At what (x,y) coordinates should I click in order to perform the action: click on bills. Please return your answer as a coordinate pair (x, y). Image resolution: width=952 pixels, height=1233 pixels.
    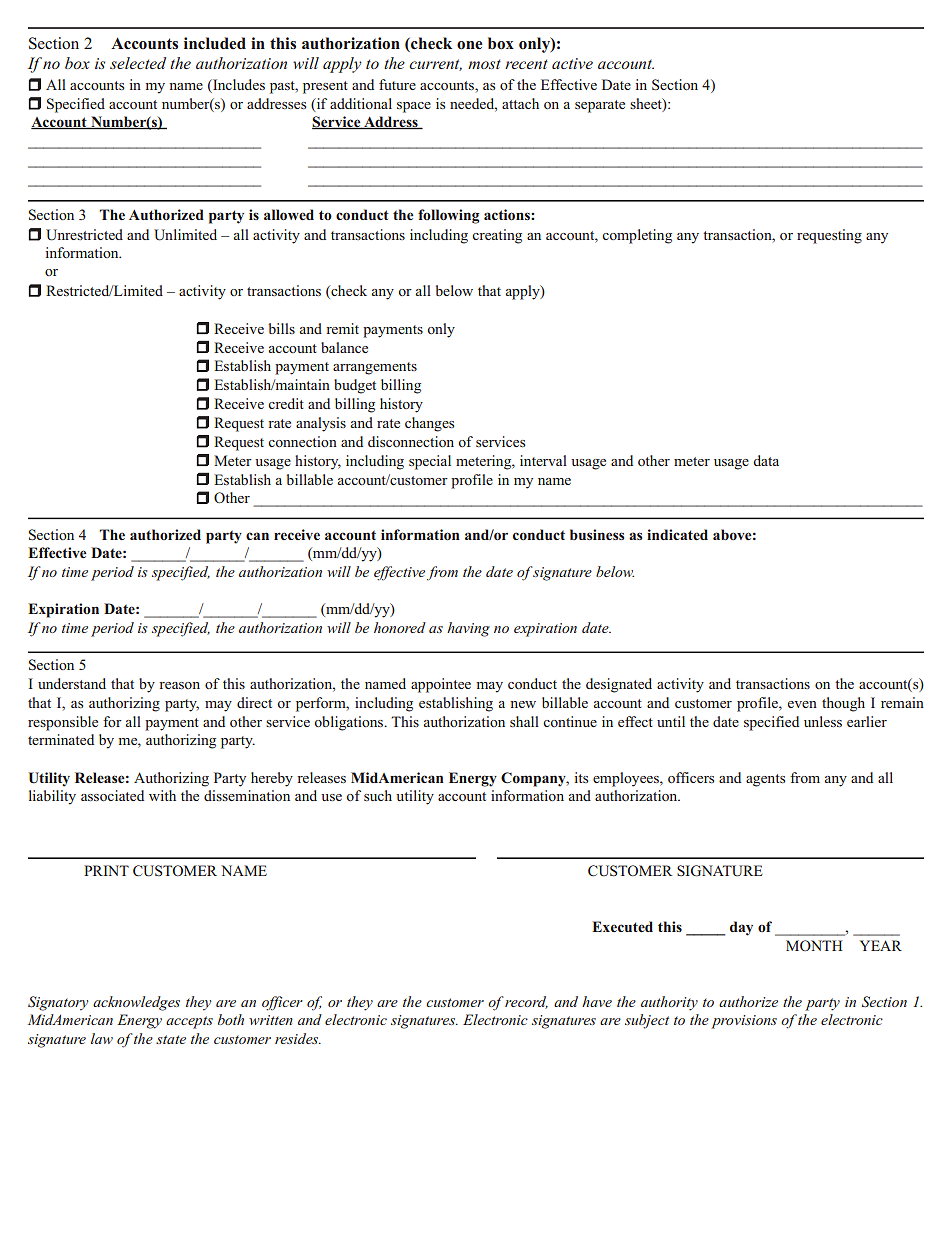
    Looking at the image, I should click on (282, 328).
